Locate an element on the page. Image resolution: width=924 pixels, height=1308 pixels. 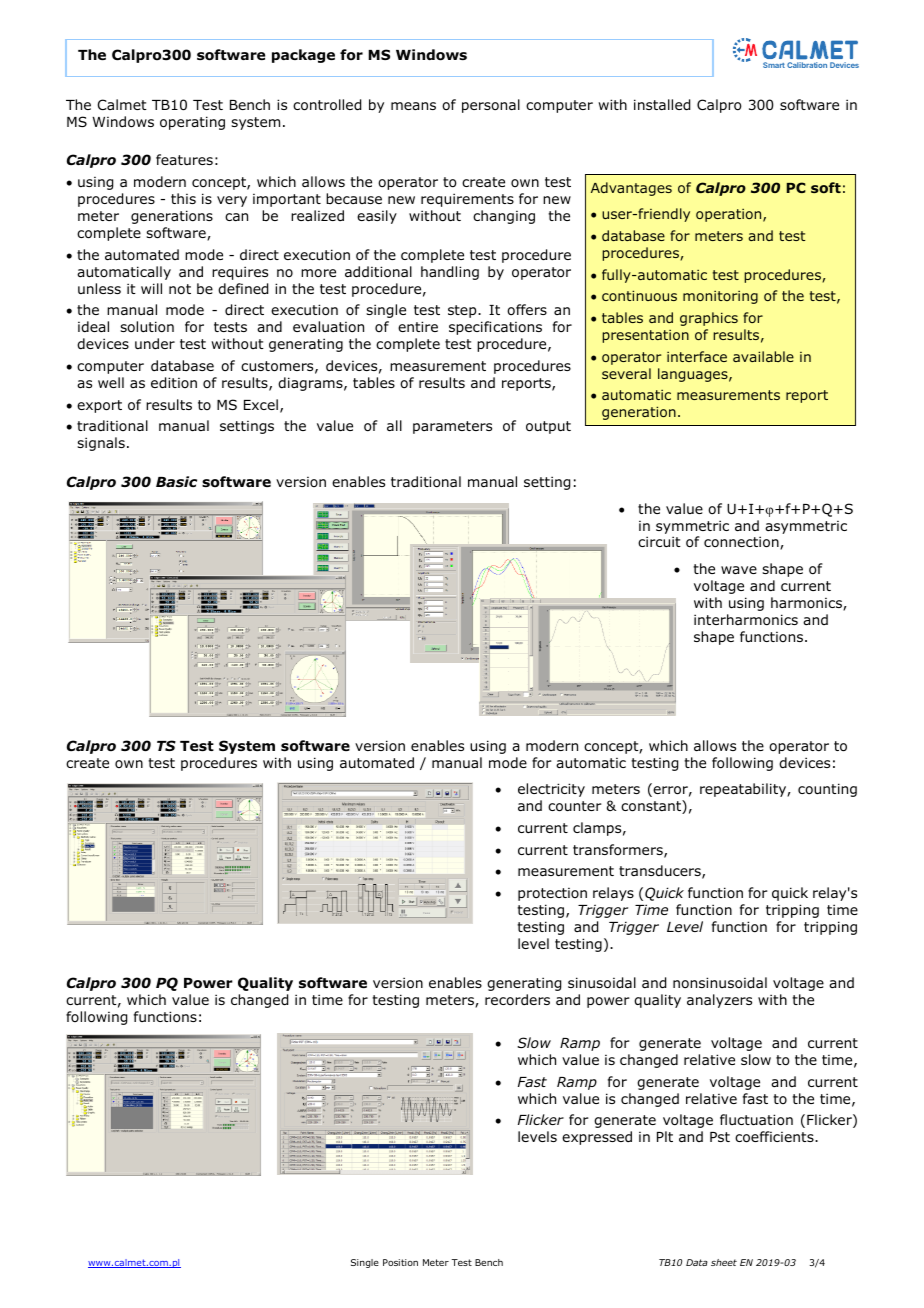
wave is located at coordinates (739, 570).
